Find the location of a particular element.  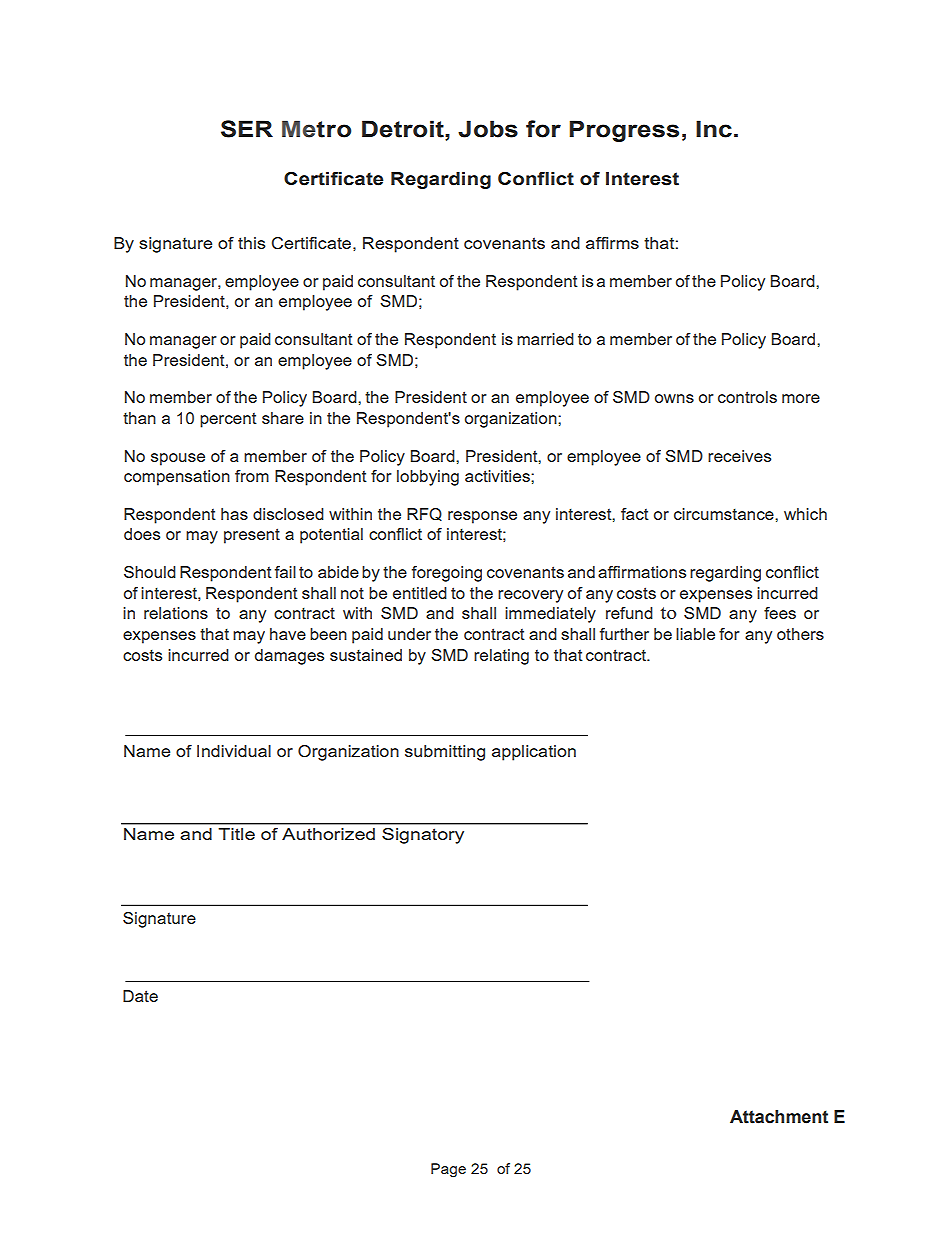

Signatory is located at coordinates (423, 836).
